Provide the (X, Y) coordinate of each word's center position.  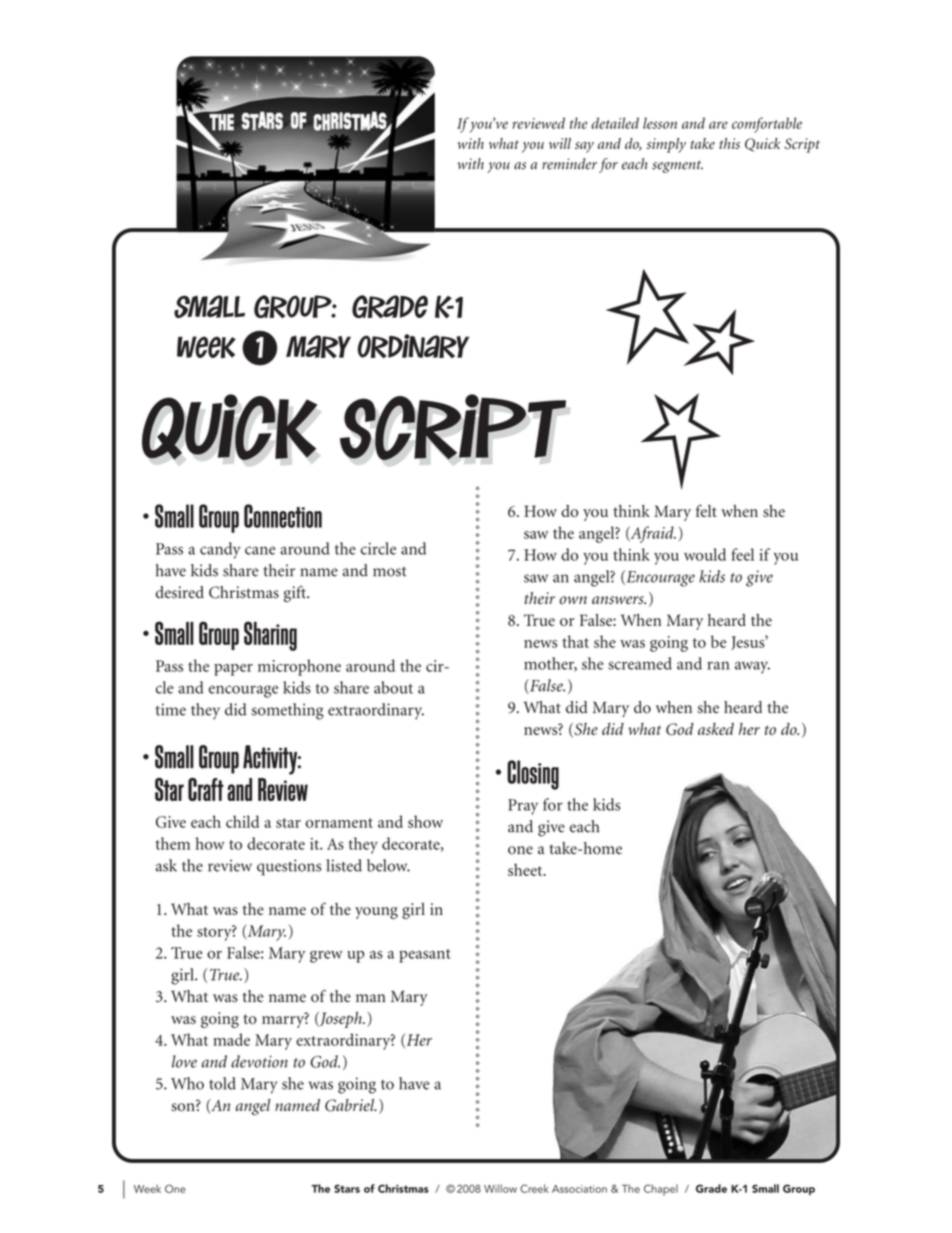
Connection (283, 516)
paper (233, 670)
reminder (569, 164)
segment (677, 166)
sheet (526, 869)
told (222, 1083)
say (584, 147)
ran (718, 665)
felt (706, 510)
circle (378, 548)
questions (289, 867)
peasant (425, 956)
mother (550, 664)
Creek (534, 1188)
